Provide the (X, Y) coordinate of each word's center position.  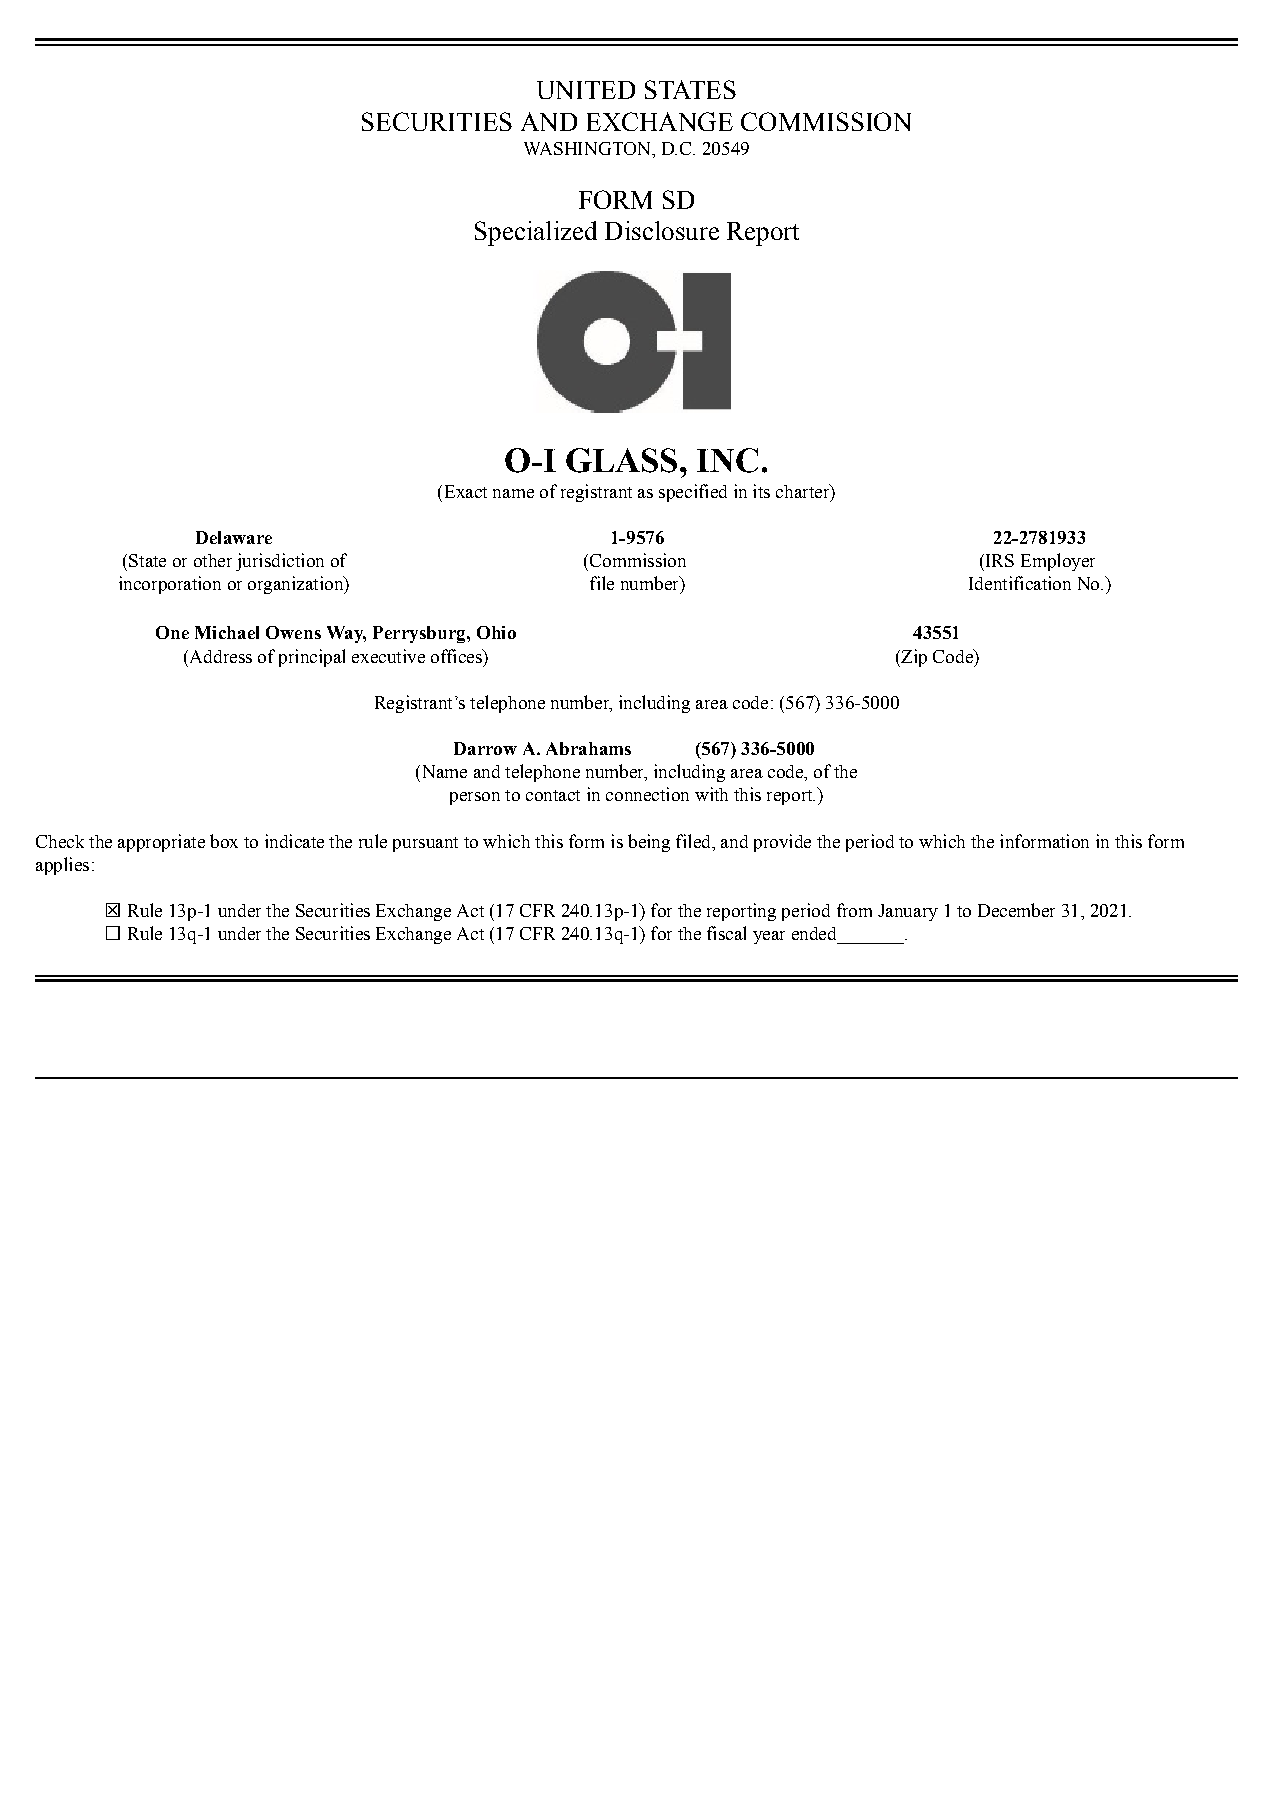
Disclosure (662, 230)
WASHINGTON (588, 148)
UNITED (586, 90)
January (908, 912)
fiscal (726, 933)
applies (62, 866)
